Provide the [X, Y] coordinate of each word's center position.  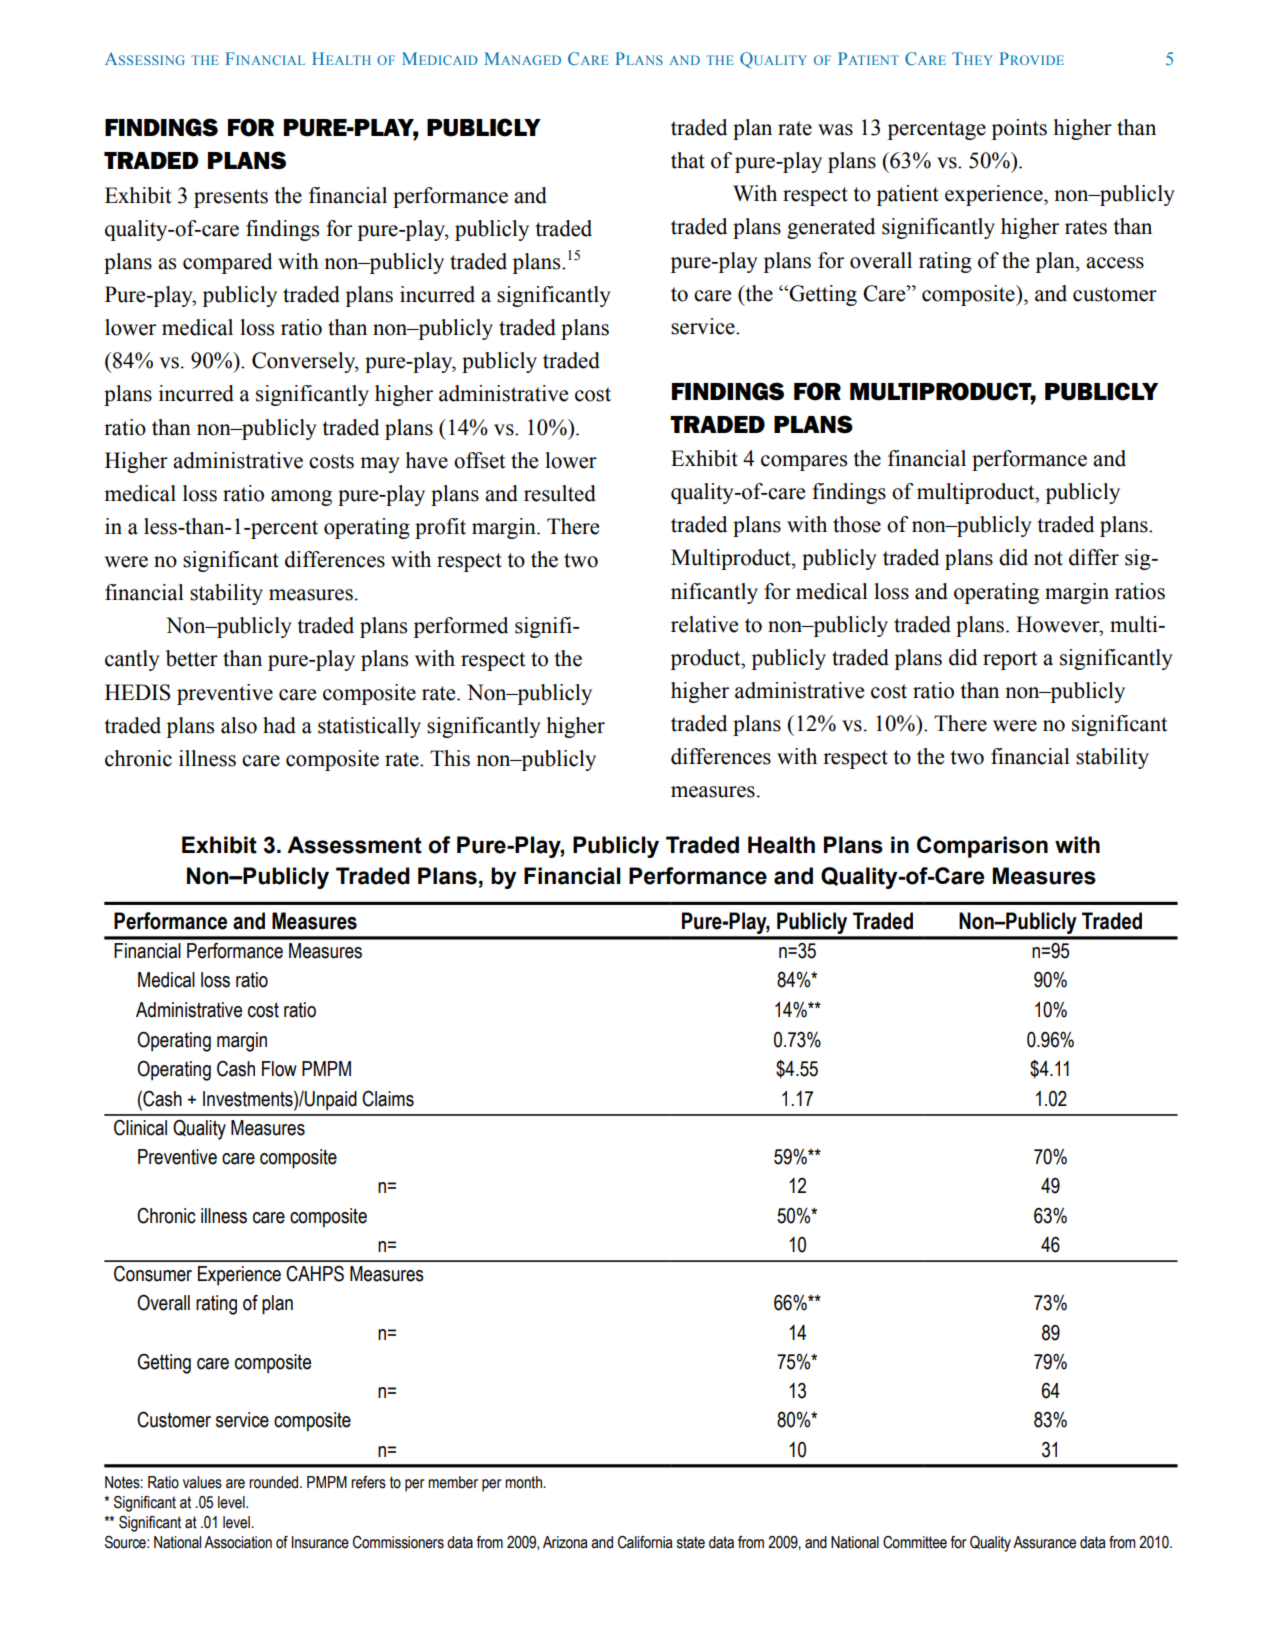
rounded [275, 1482]
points [1019, 129]
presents [231, 198]
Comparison [982, 847]
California [645, 1542]
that [688, 160]
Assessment [354, 845]
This [450, 758]
